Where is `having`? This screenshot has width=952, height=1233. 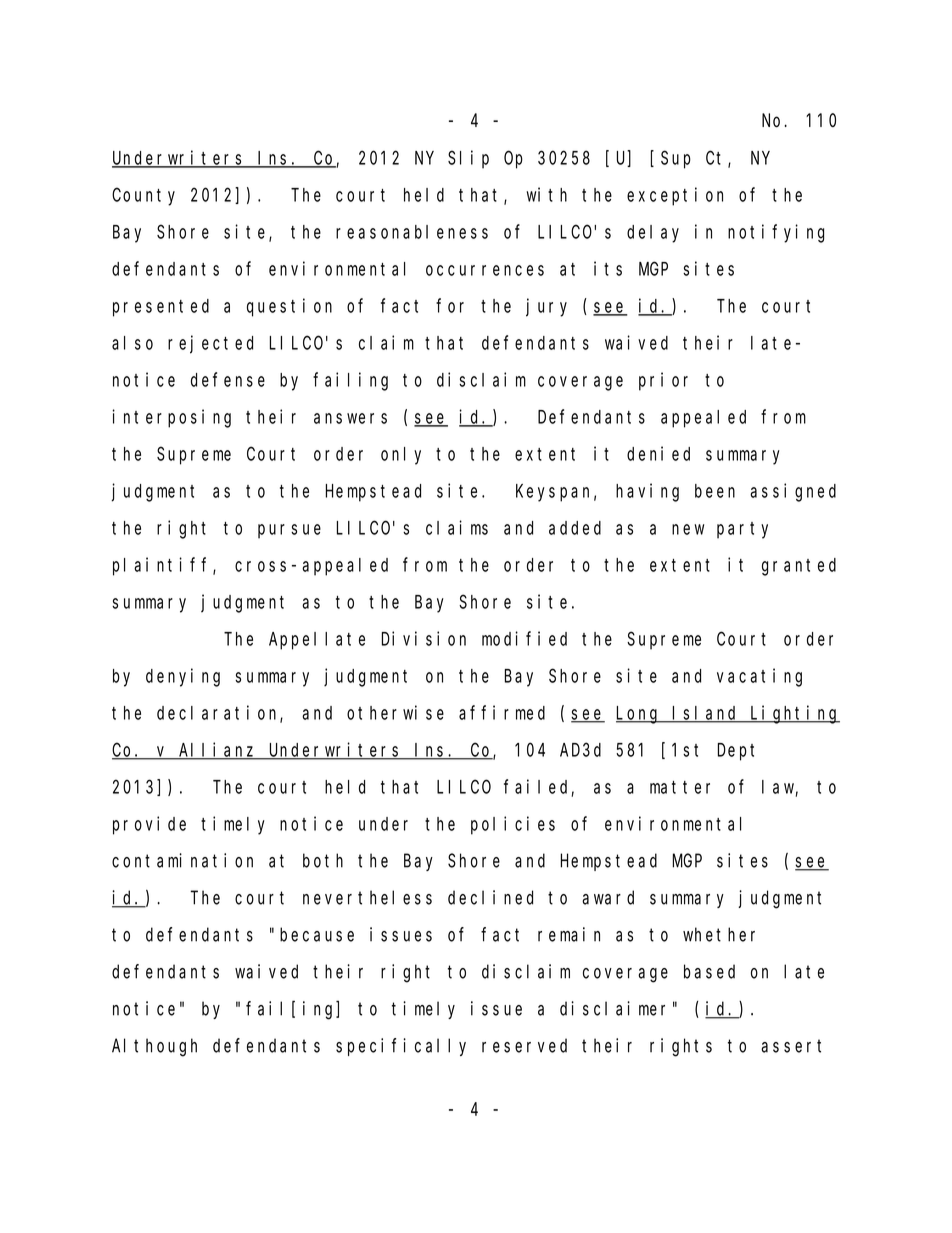
having is located at coordinates (647, 492).
